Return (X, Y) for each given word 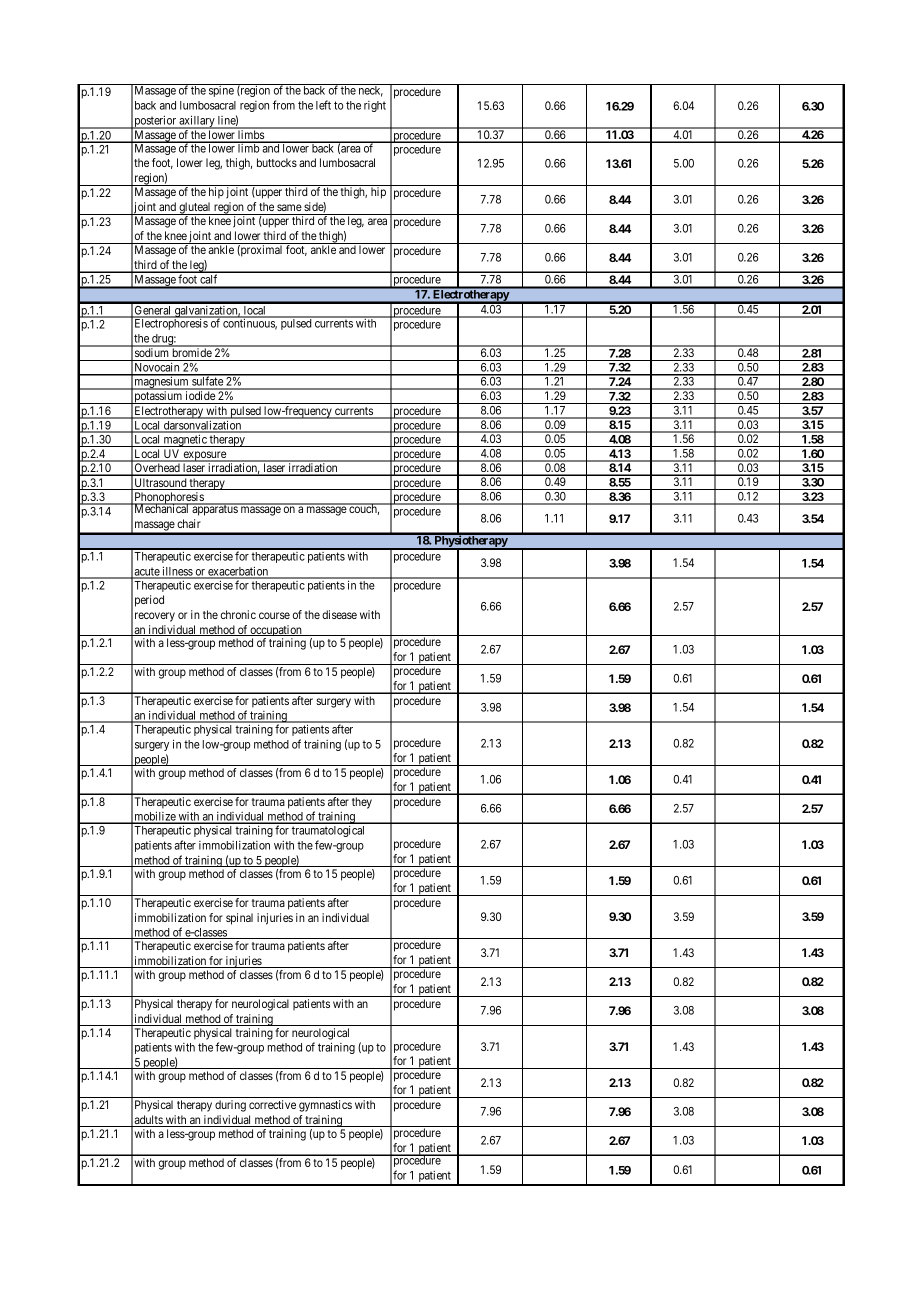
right (375, 106)
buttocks (277, 162)
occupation (276, 632)
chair (189, 523)
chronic (238, 614)
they (362, 803)
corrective (272, 1104)
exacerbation (238, 572)
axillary (197, 122)
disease (339, 614)
